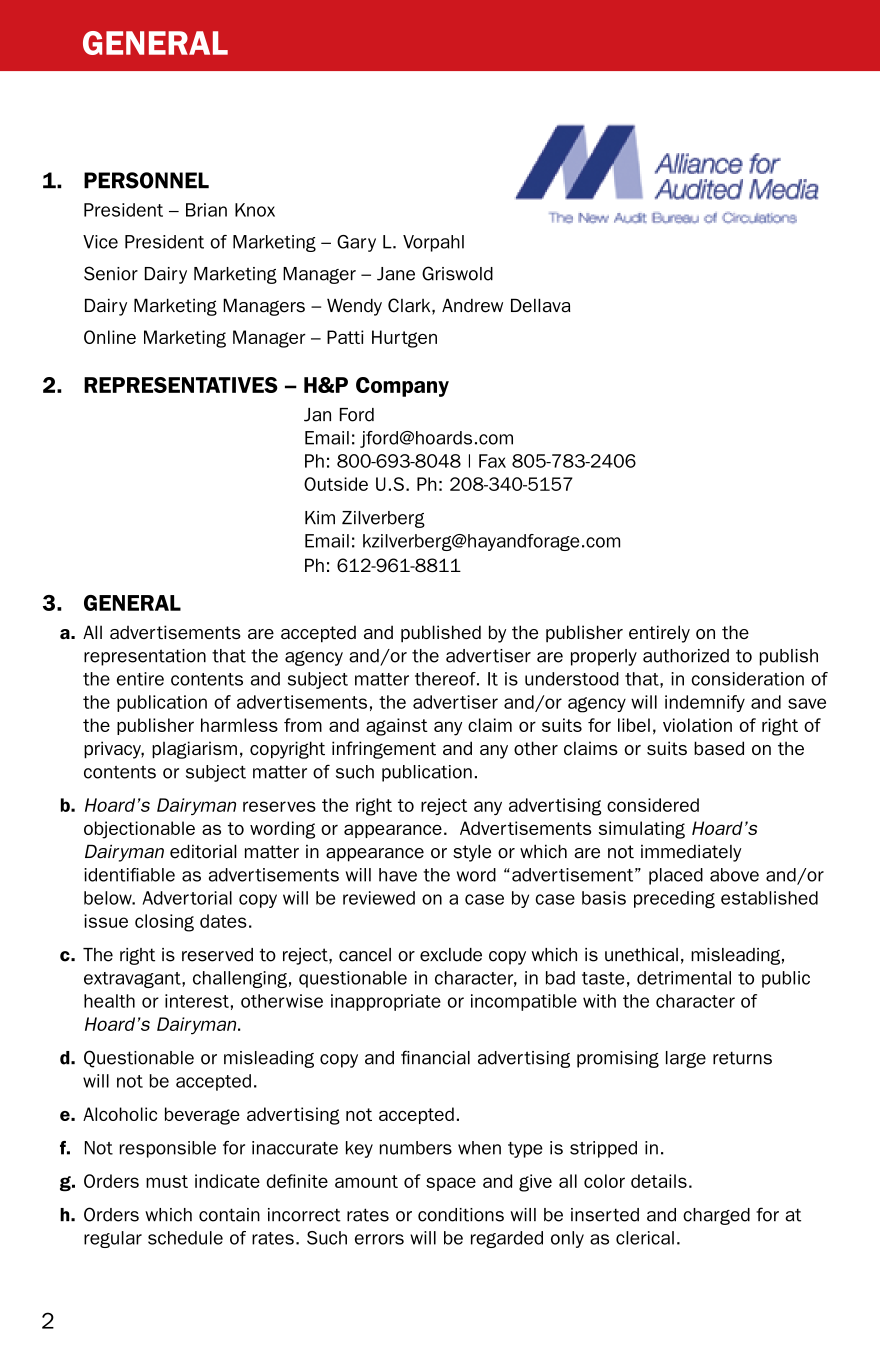 This screenshot has height=1372, width=880. I want to click on must, so click(167, 1181).
